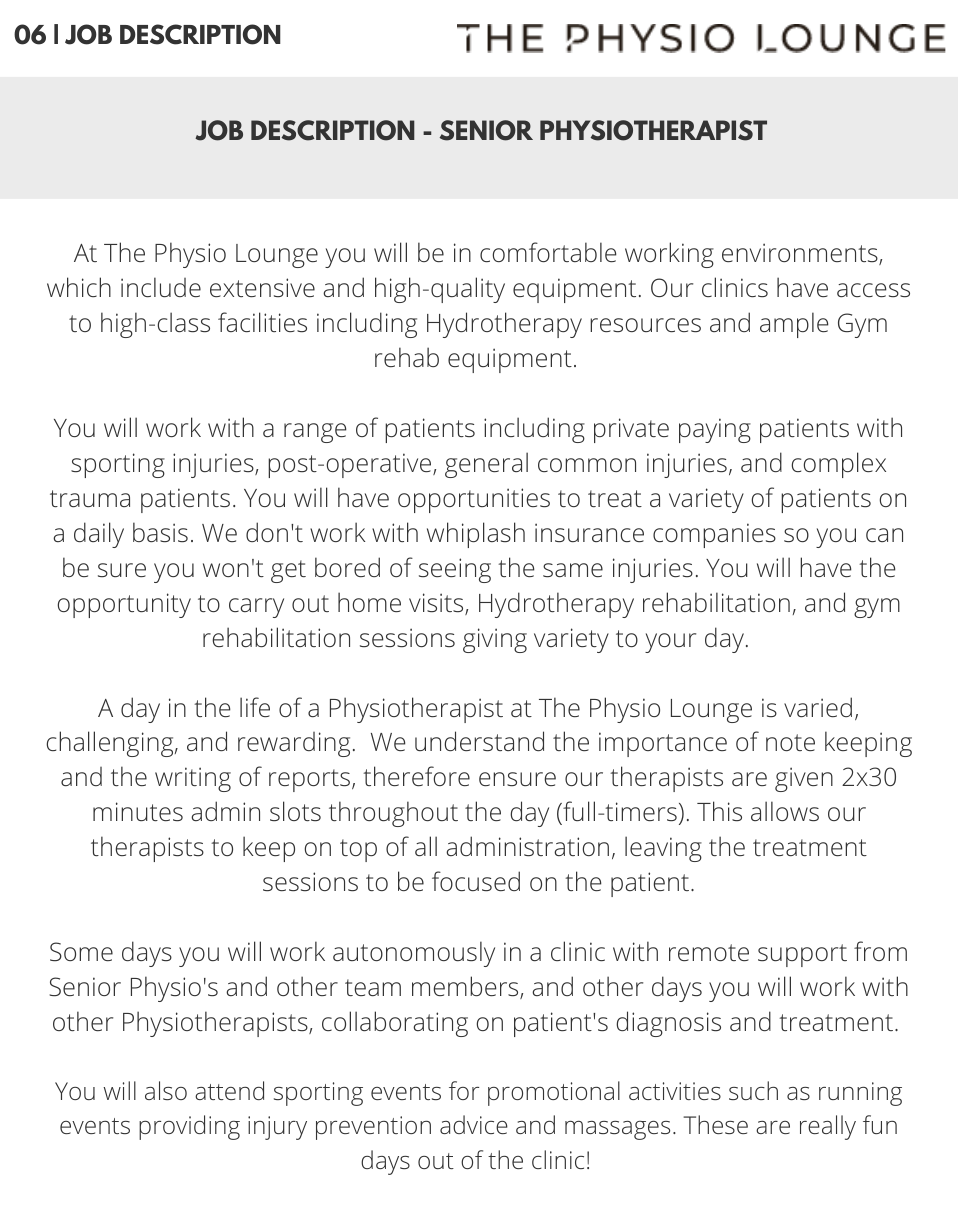 The image size is (958, 1232). Describe the element at coordinates (166, 1090) in the image. I see `also` at that location.
